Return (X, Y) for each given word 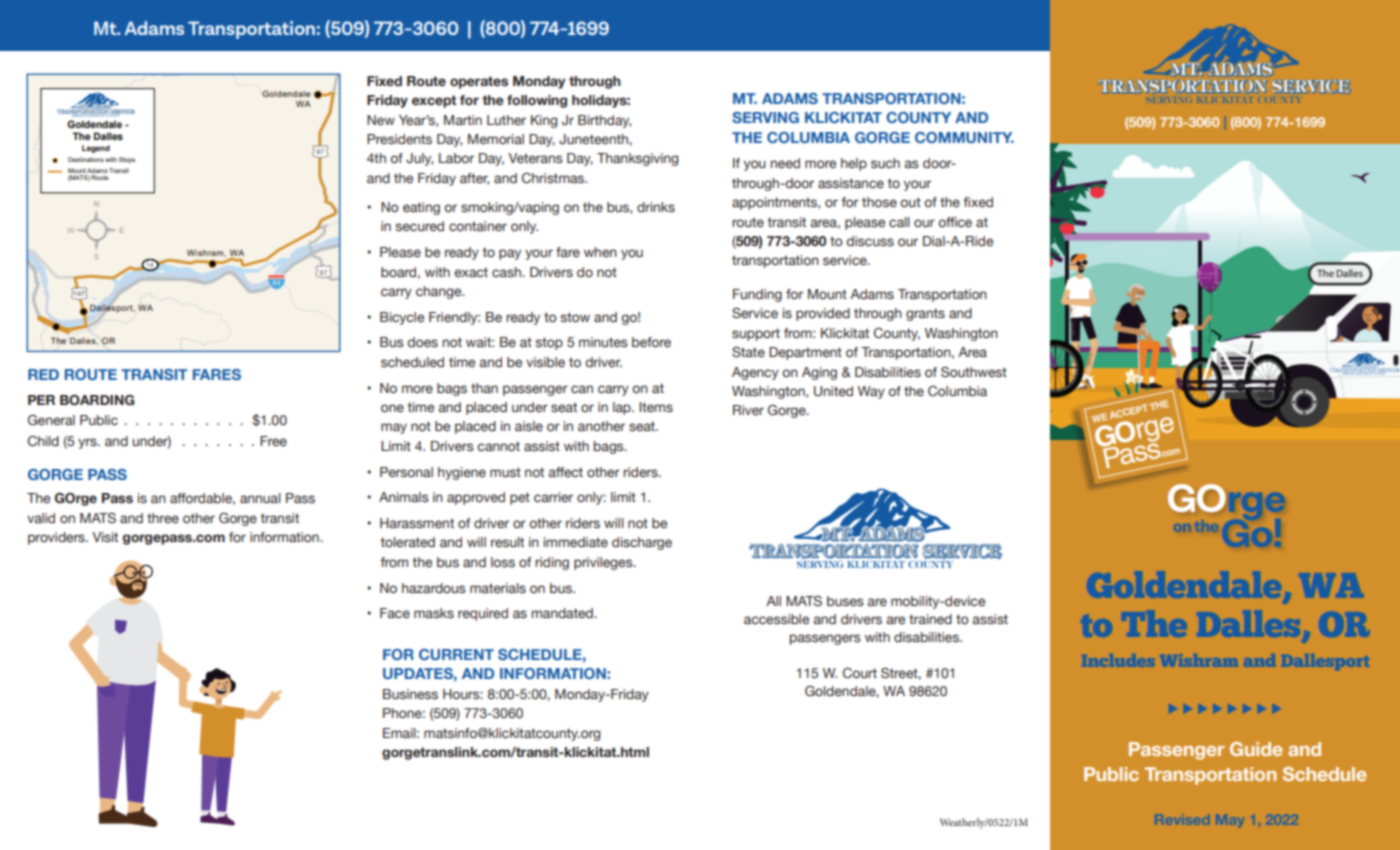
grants (925, 314)
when (600, 252)
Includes (1120, 660)
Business (410, 694)
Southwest (974, 372)
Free (273, 441)
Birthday (604, 121)
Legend (96, 149)
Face (395, 613)
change (440, 292)
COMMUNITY (964, 137)
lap (623, 408)
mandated (563, 613)
